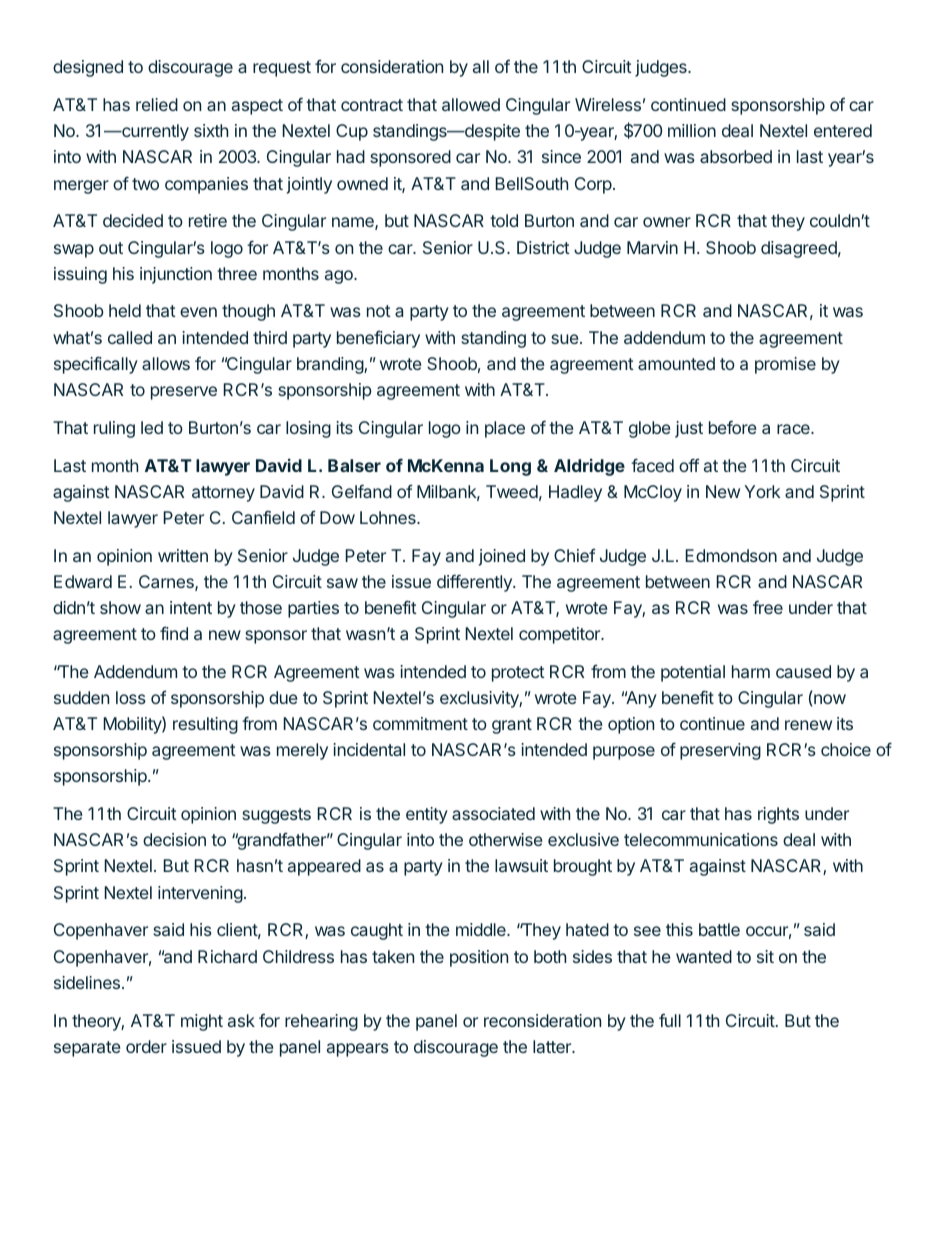 The width and height of the screenshot is (952, 1233). I want to click on million, so click(692, 130).
